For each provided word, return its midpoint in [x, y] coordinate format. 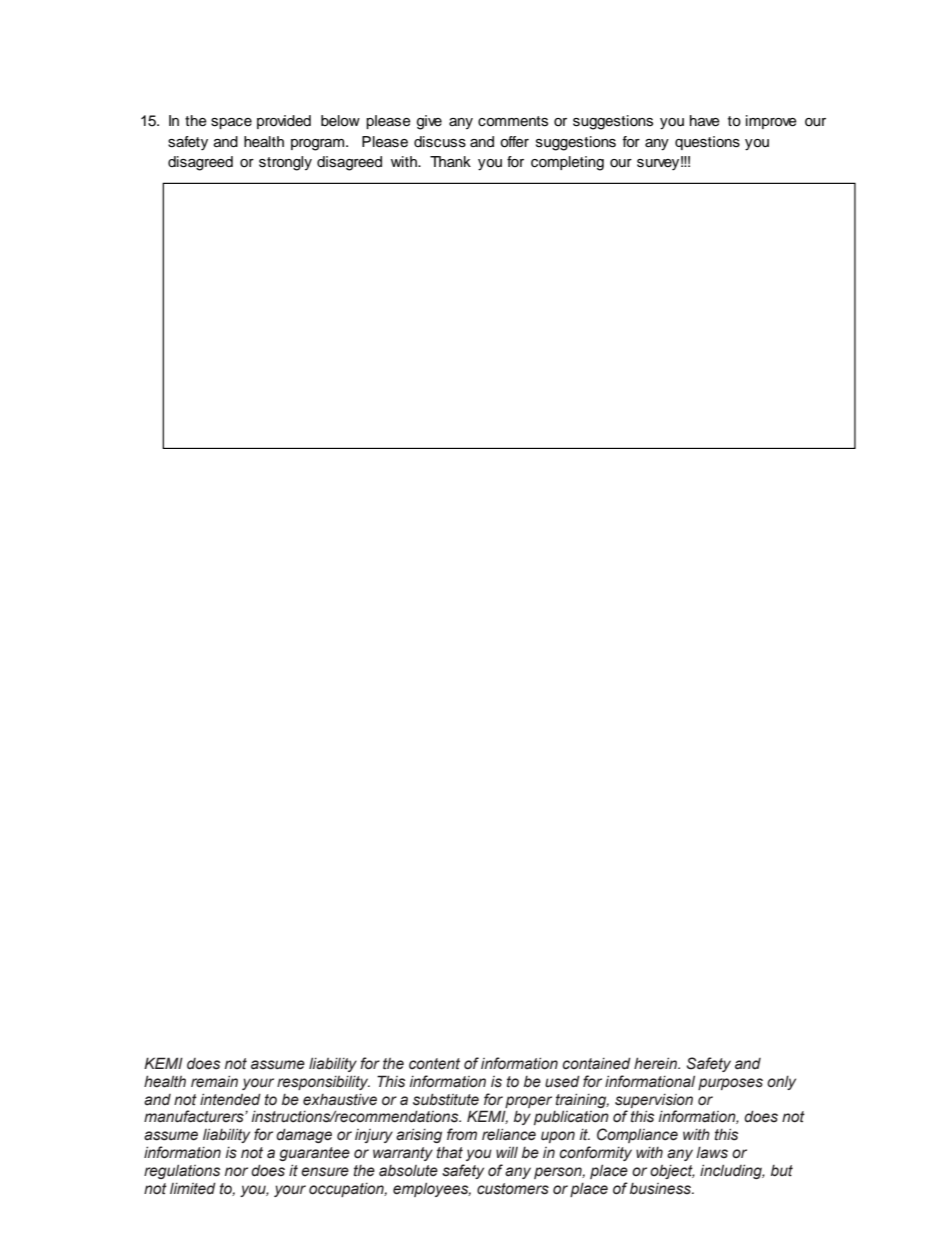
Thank [450, 161]
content [434, 1064]
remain [214, 1081]
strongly [285, 163]
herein [656, 1063]
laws [712, 1153]
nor [236, 1171]
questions [707, 143]
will [507, 1152]
